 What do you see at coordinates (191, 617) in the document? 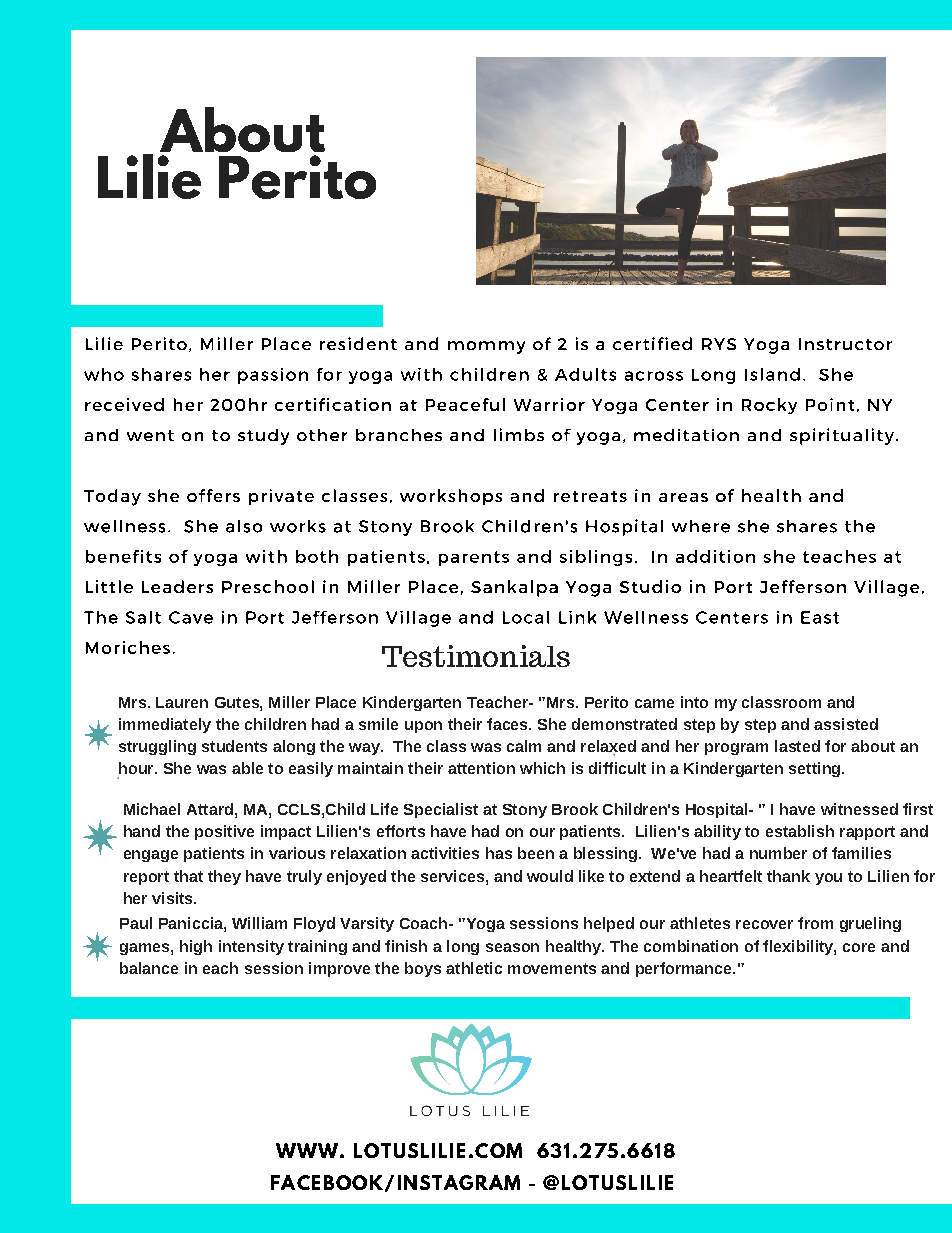
I see `Cave` at bounding box center [191, 617].
